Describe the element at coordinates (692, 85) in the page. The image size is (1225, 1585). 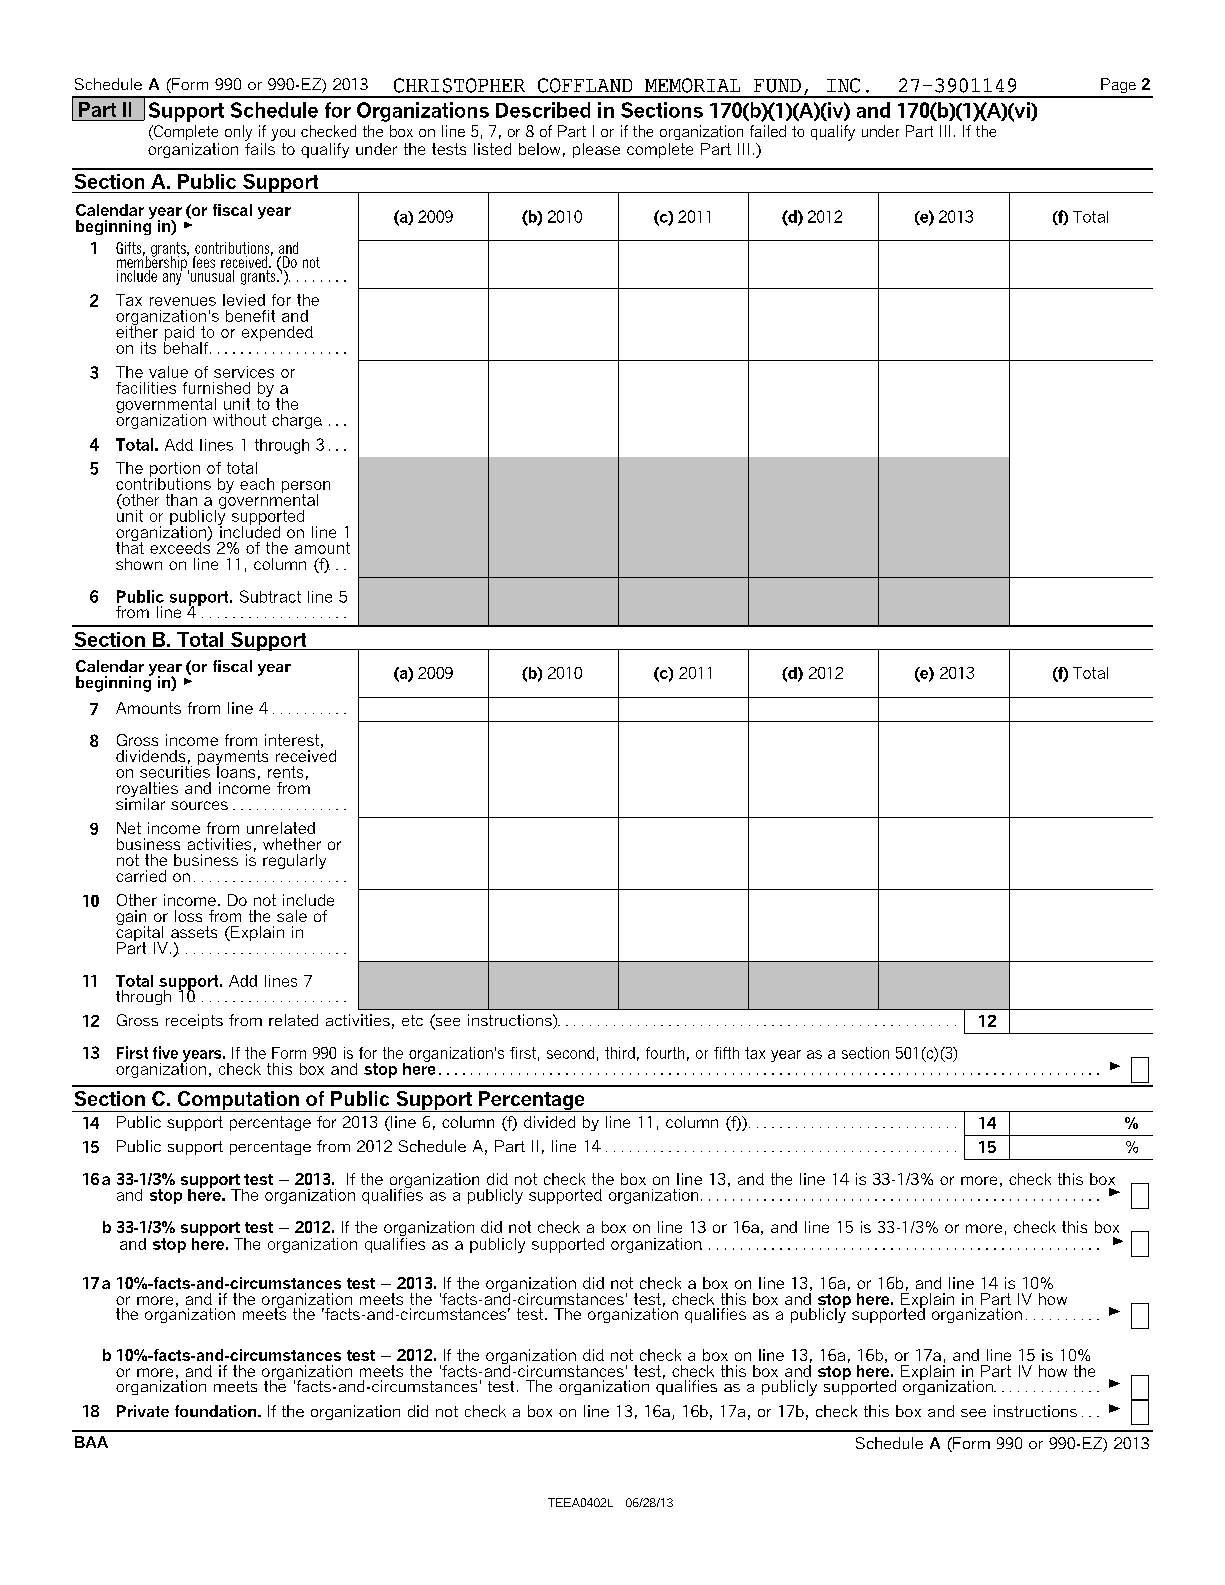
I see `MEMORIAL` at that location.
